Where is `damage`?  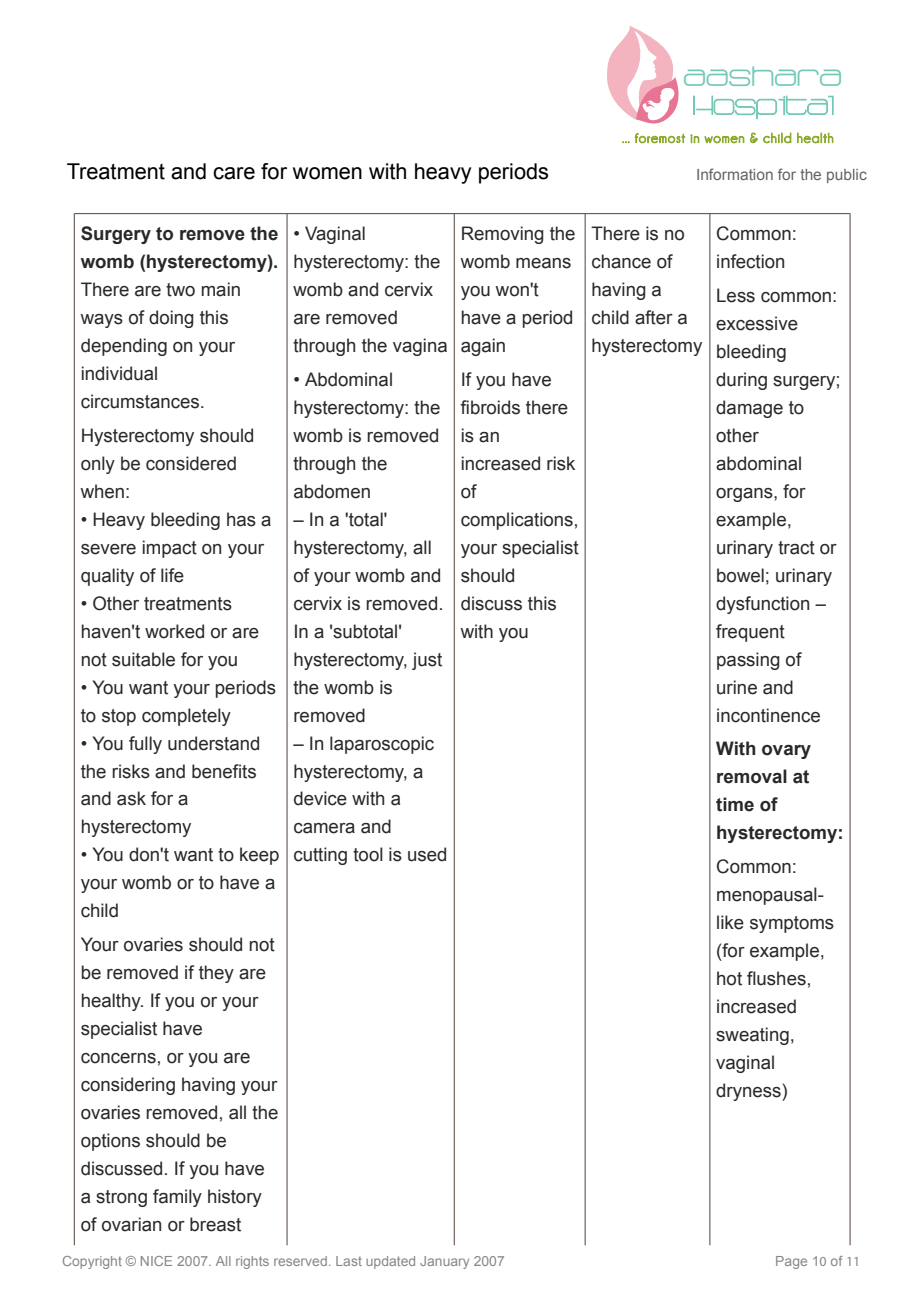
damage is located at coordinates (749, 409).
